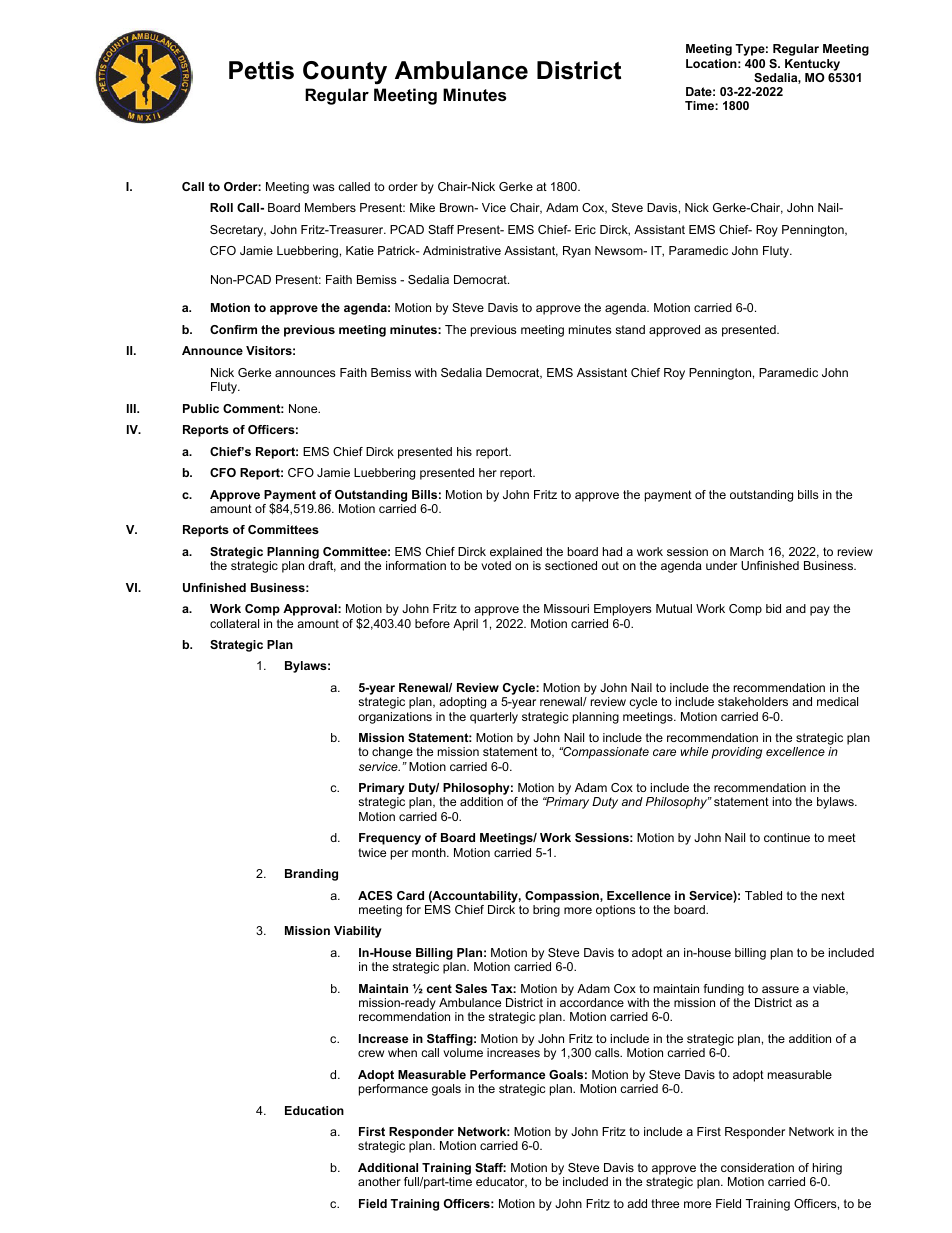  Describe the element at coordinates (501, 1182) in the image. I see `educator` at that location.
